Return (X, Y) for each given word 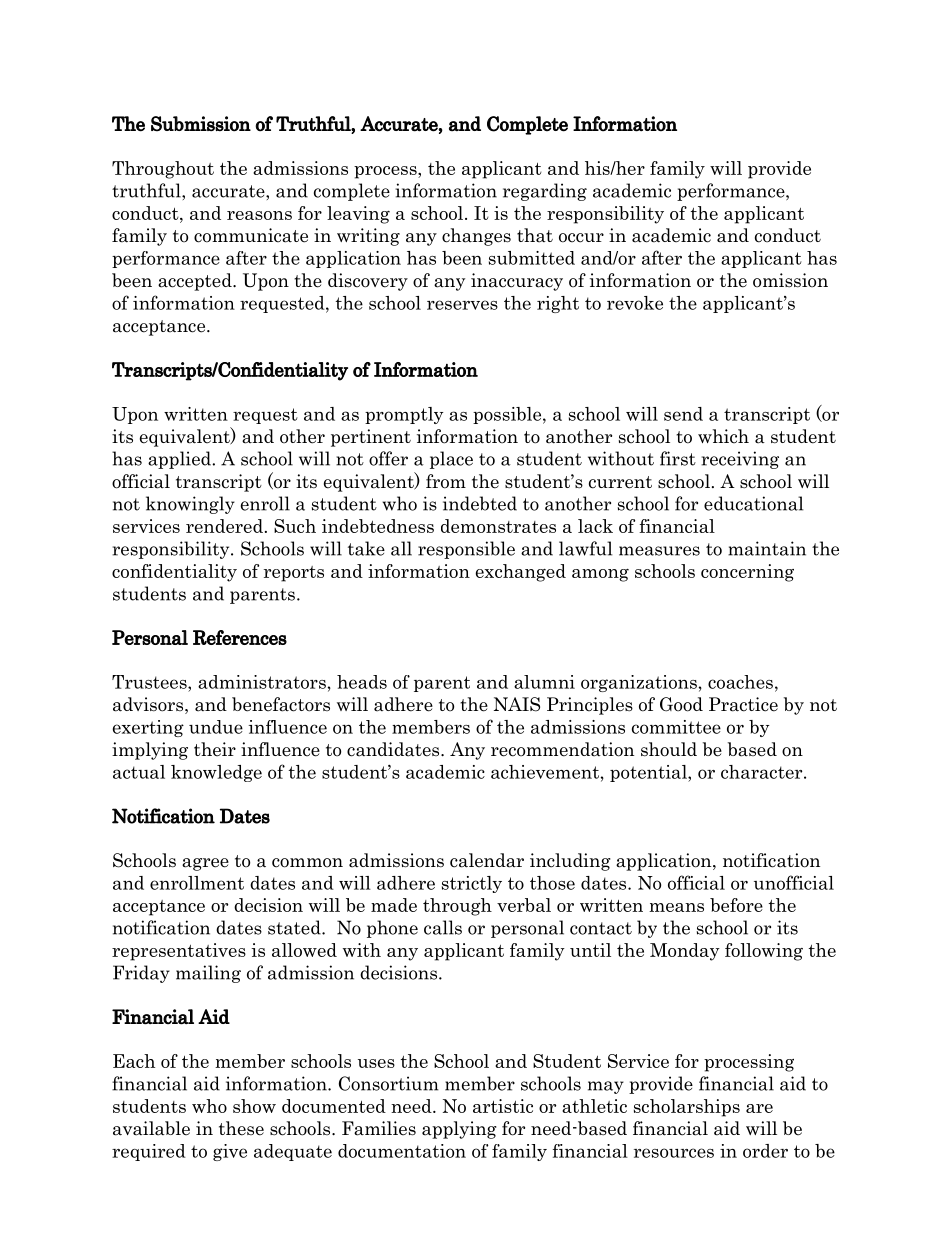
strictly (472, 884)
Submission (201, 124)
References (240, 637)
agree (205, 864)
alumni (544, 682)
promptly (404, 415)
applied (180, 460)
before (736, 905)
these (241, 1128)
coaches (740, 682)
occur (581, 238)
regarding (545, 192)
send (683, 414)
